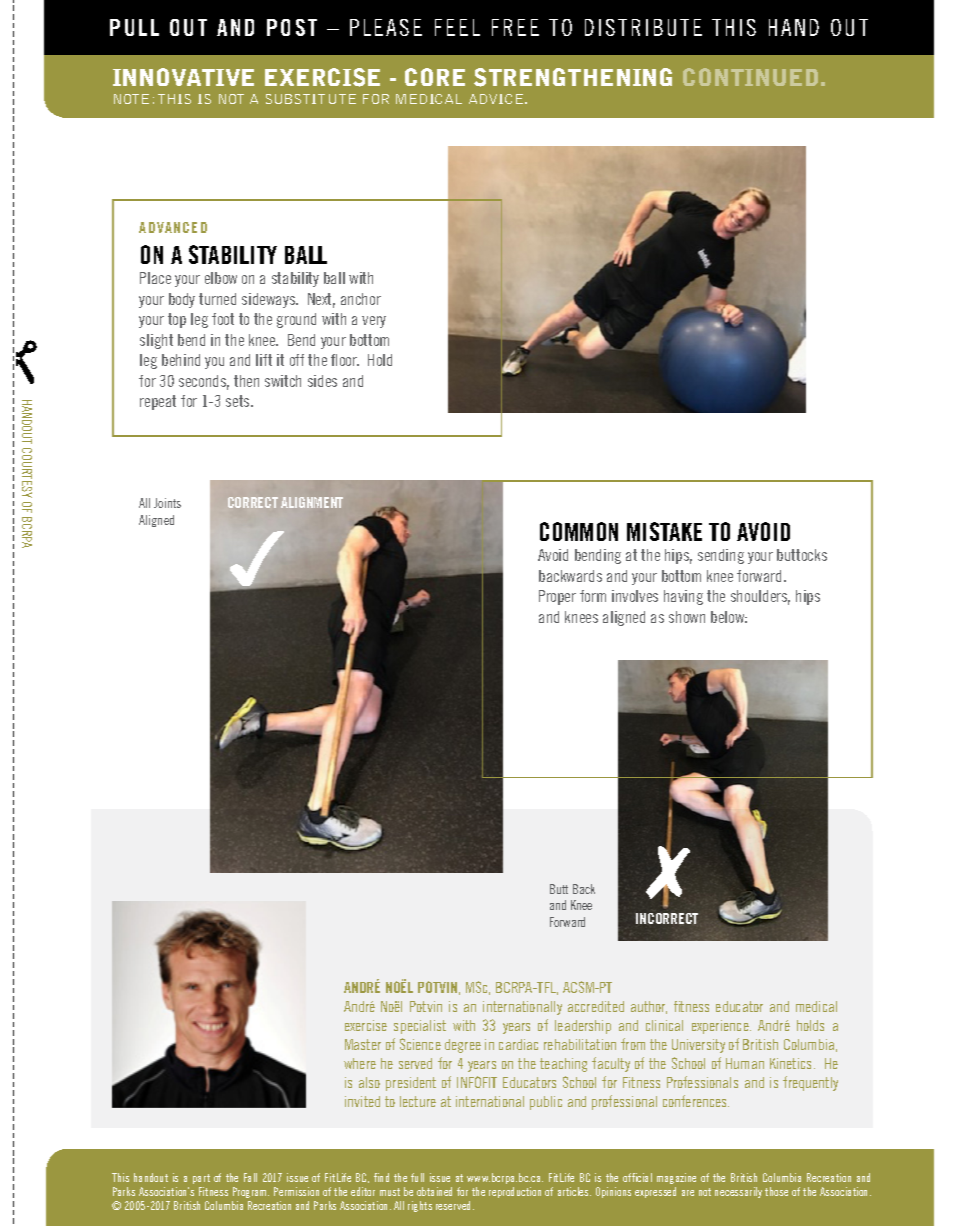  I want to click on Proper, so click(557, 597).
